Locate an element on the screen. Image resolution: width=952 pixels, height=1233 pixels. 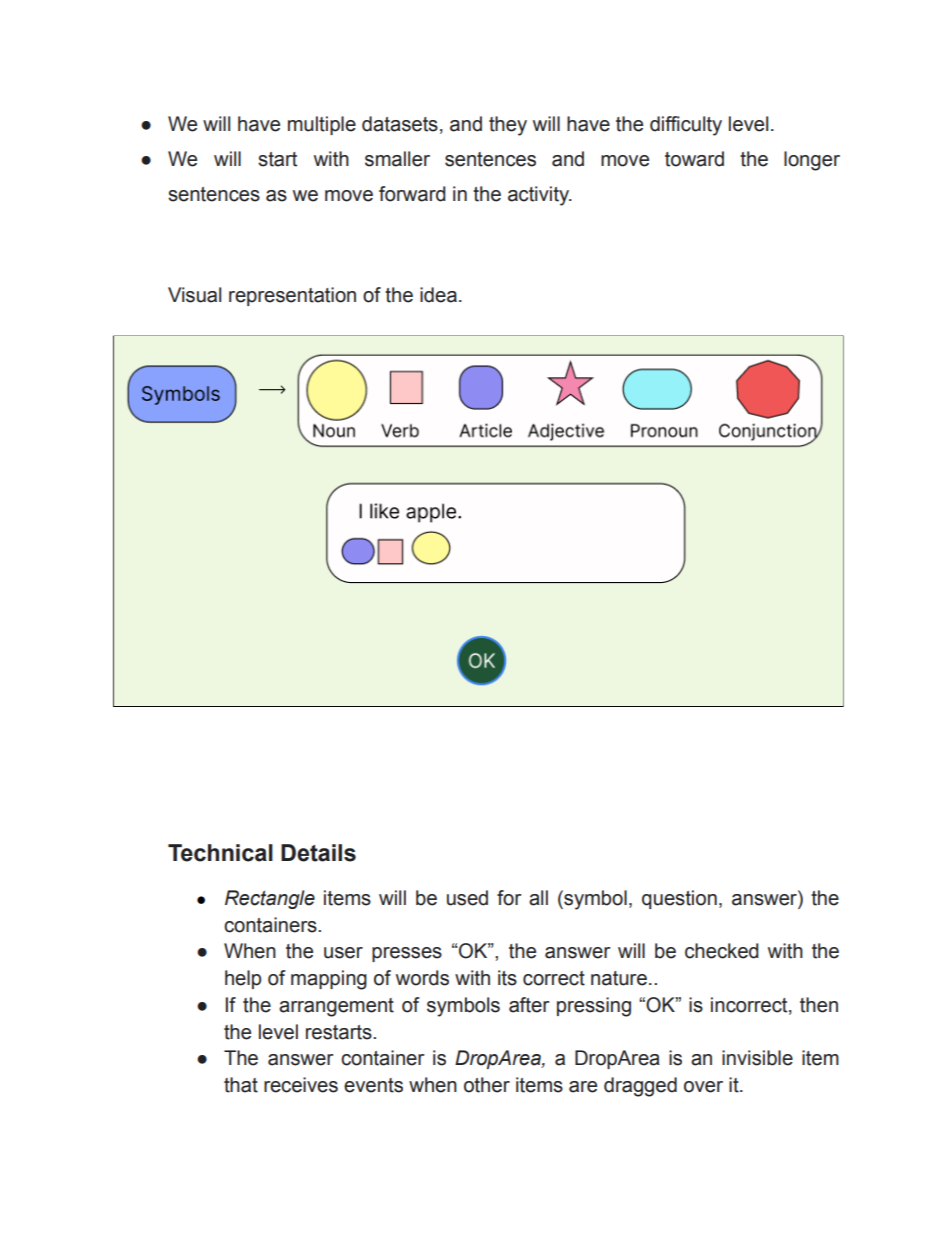
that is located at coordinates (241, 1085).
